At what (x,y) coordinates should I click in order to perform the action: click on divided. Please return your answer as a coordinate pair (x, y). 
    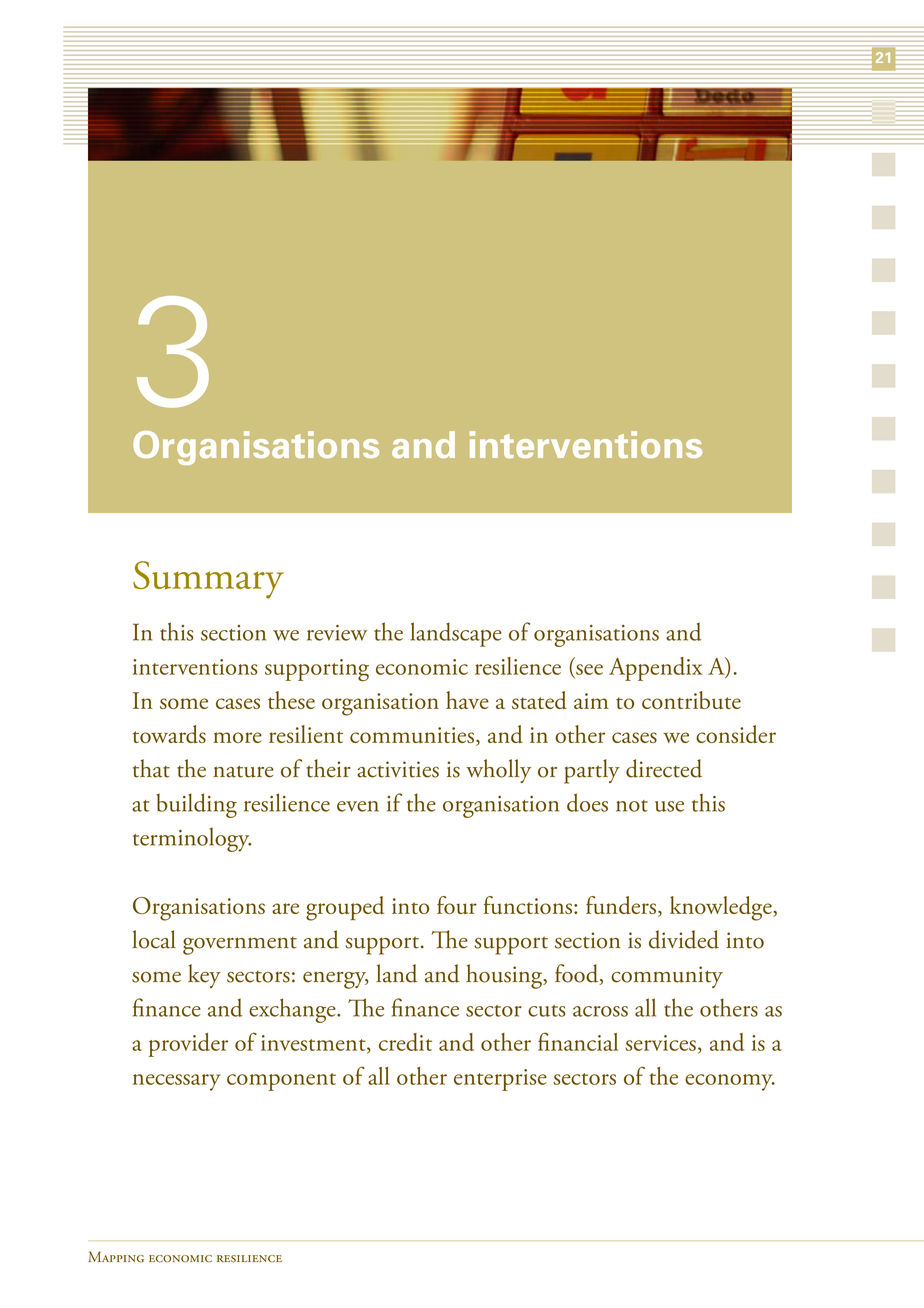
    Looking at the image, I should click on (684, 939).
